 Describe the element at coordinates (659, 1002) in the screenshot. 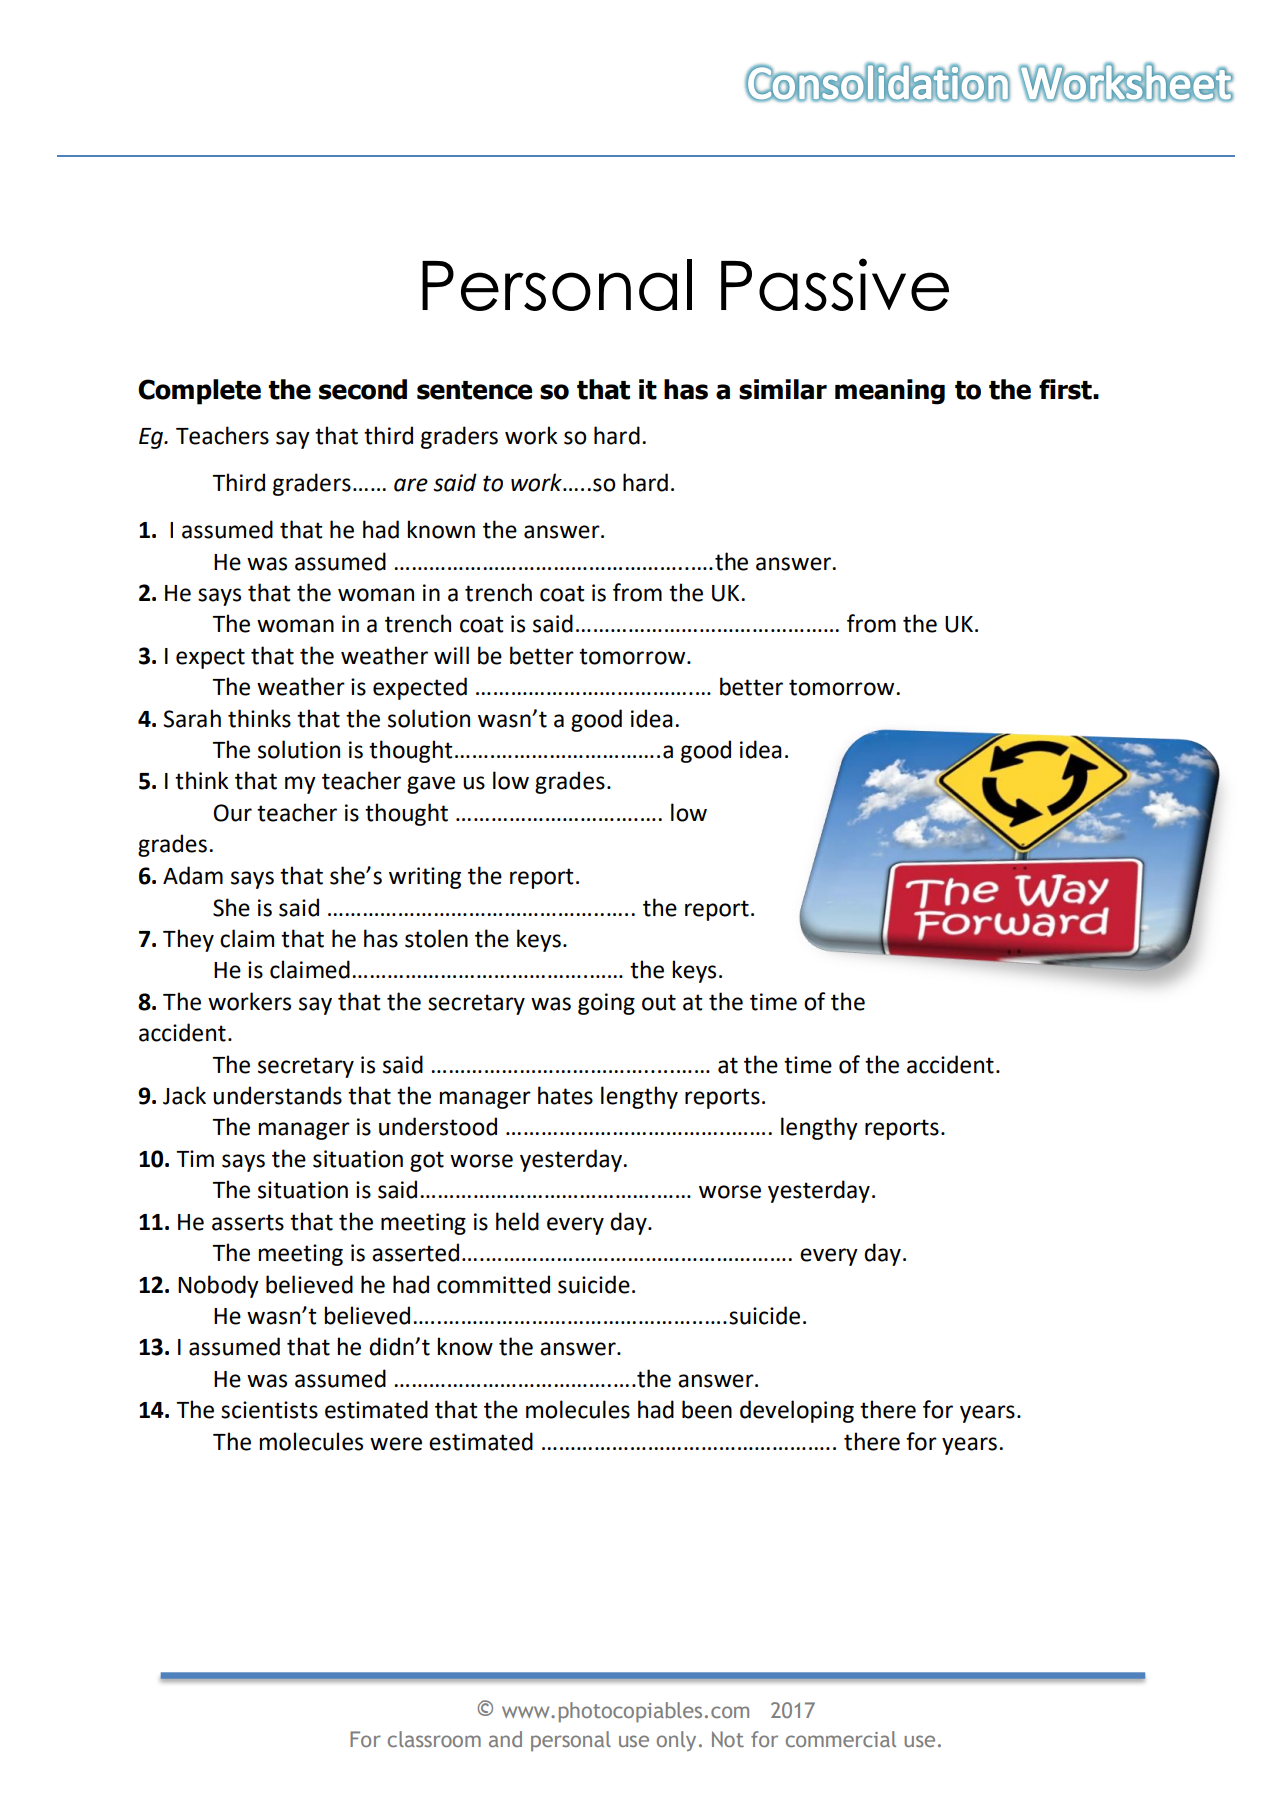

I see `out` at that location.
